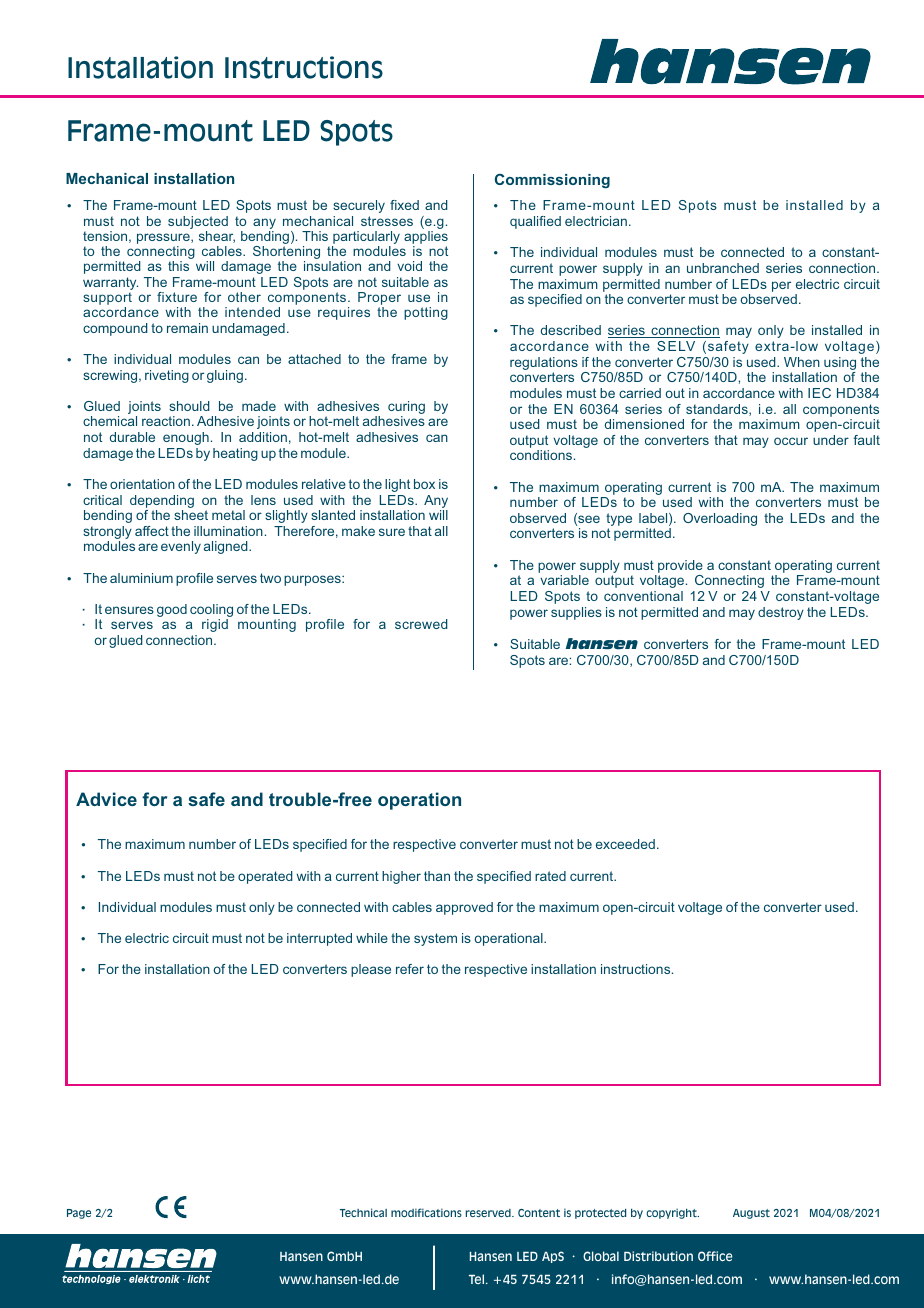  Describe the element at coordinates (406, 409) in the screenshot. I see `curing` at that location.
